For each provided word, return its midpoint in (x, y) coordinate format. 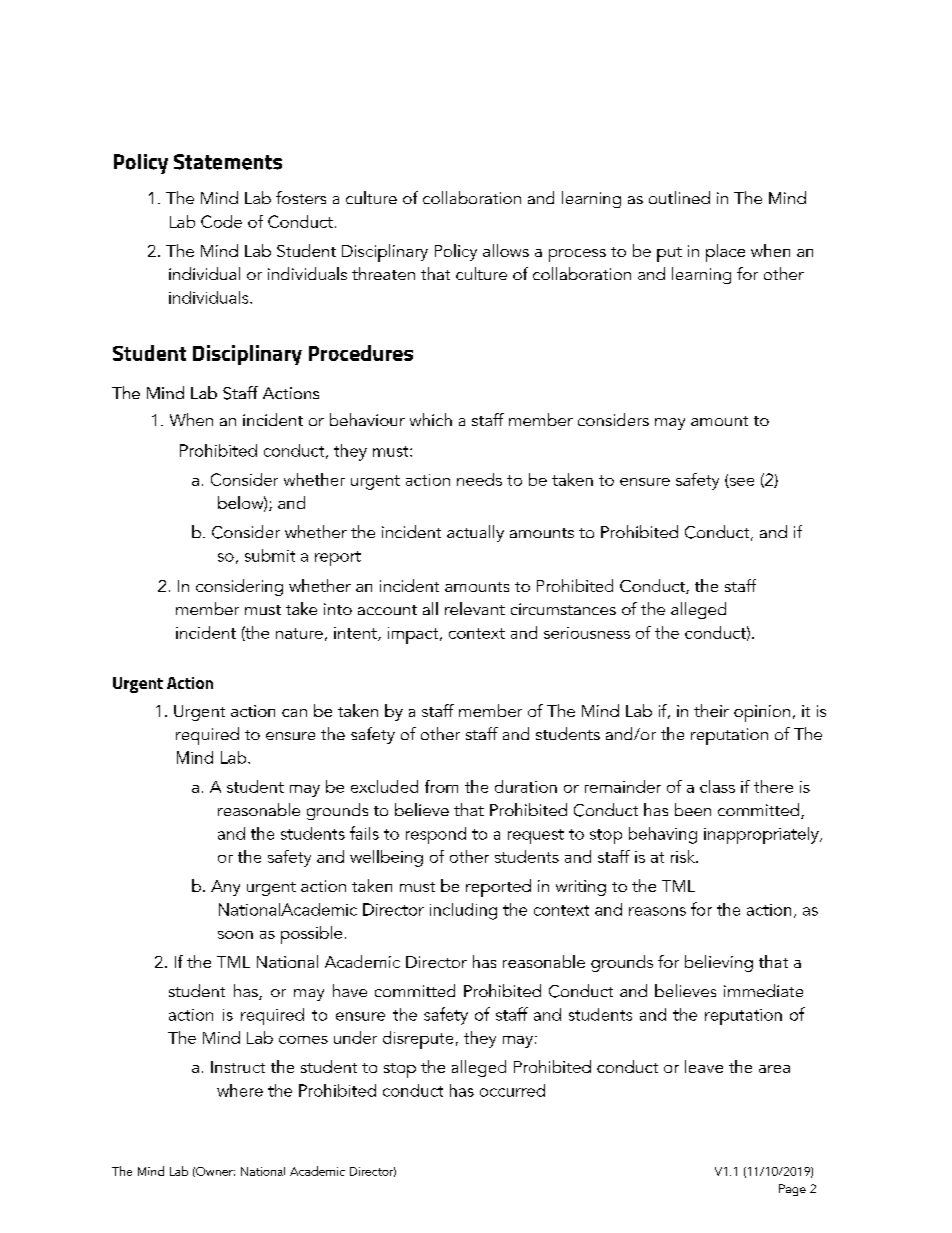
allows (506, 250)
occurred (512, 1090)
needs (479, 479)
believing (719, 963)
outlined (679, 197)
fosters (301, 197)
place (725, 253)
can (294, 713)
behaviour (367, 419)
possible (311, 935)
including (463, 911)
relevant (475, 608)
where (240, 1090)
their (711, 710)
